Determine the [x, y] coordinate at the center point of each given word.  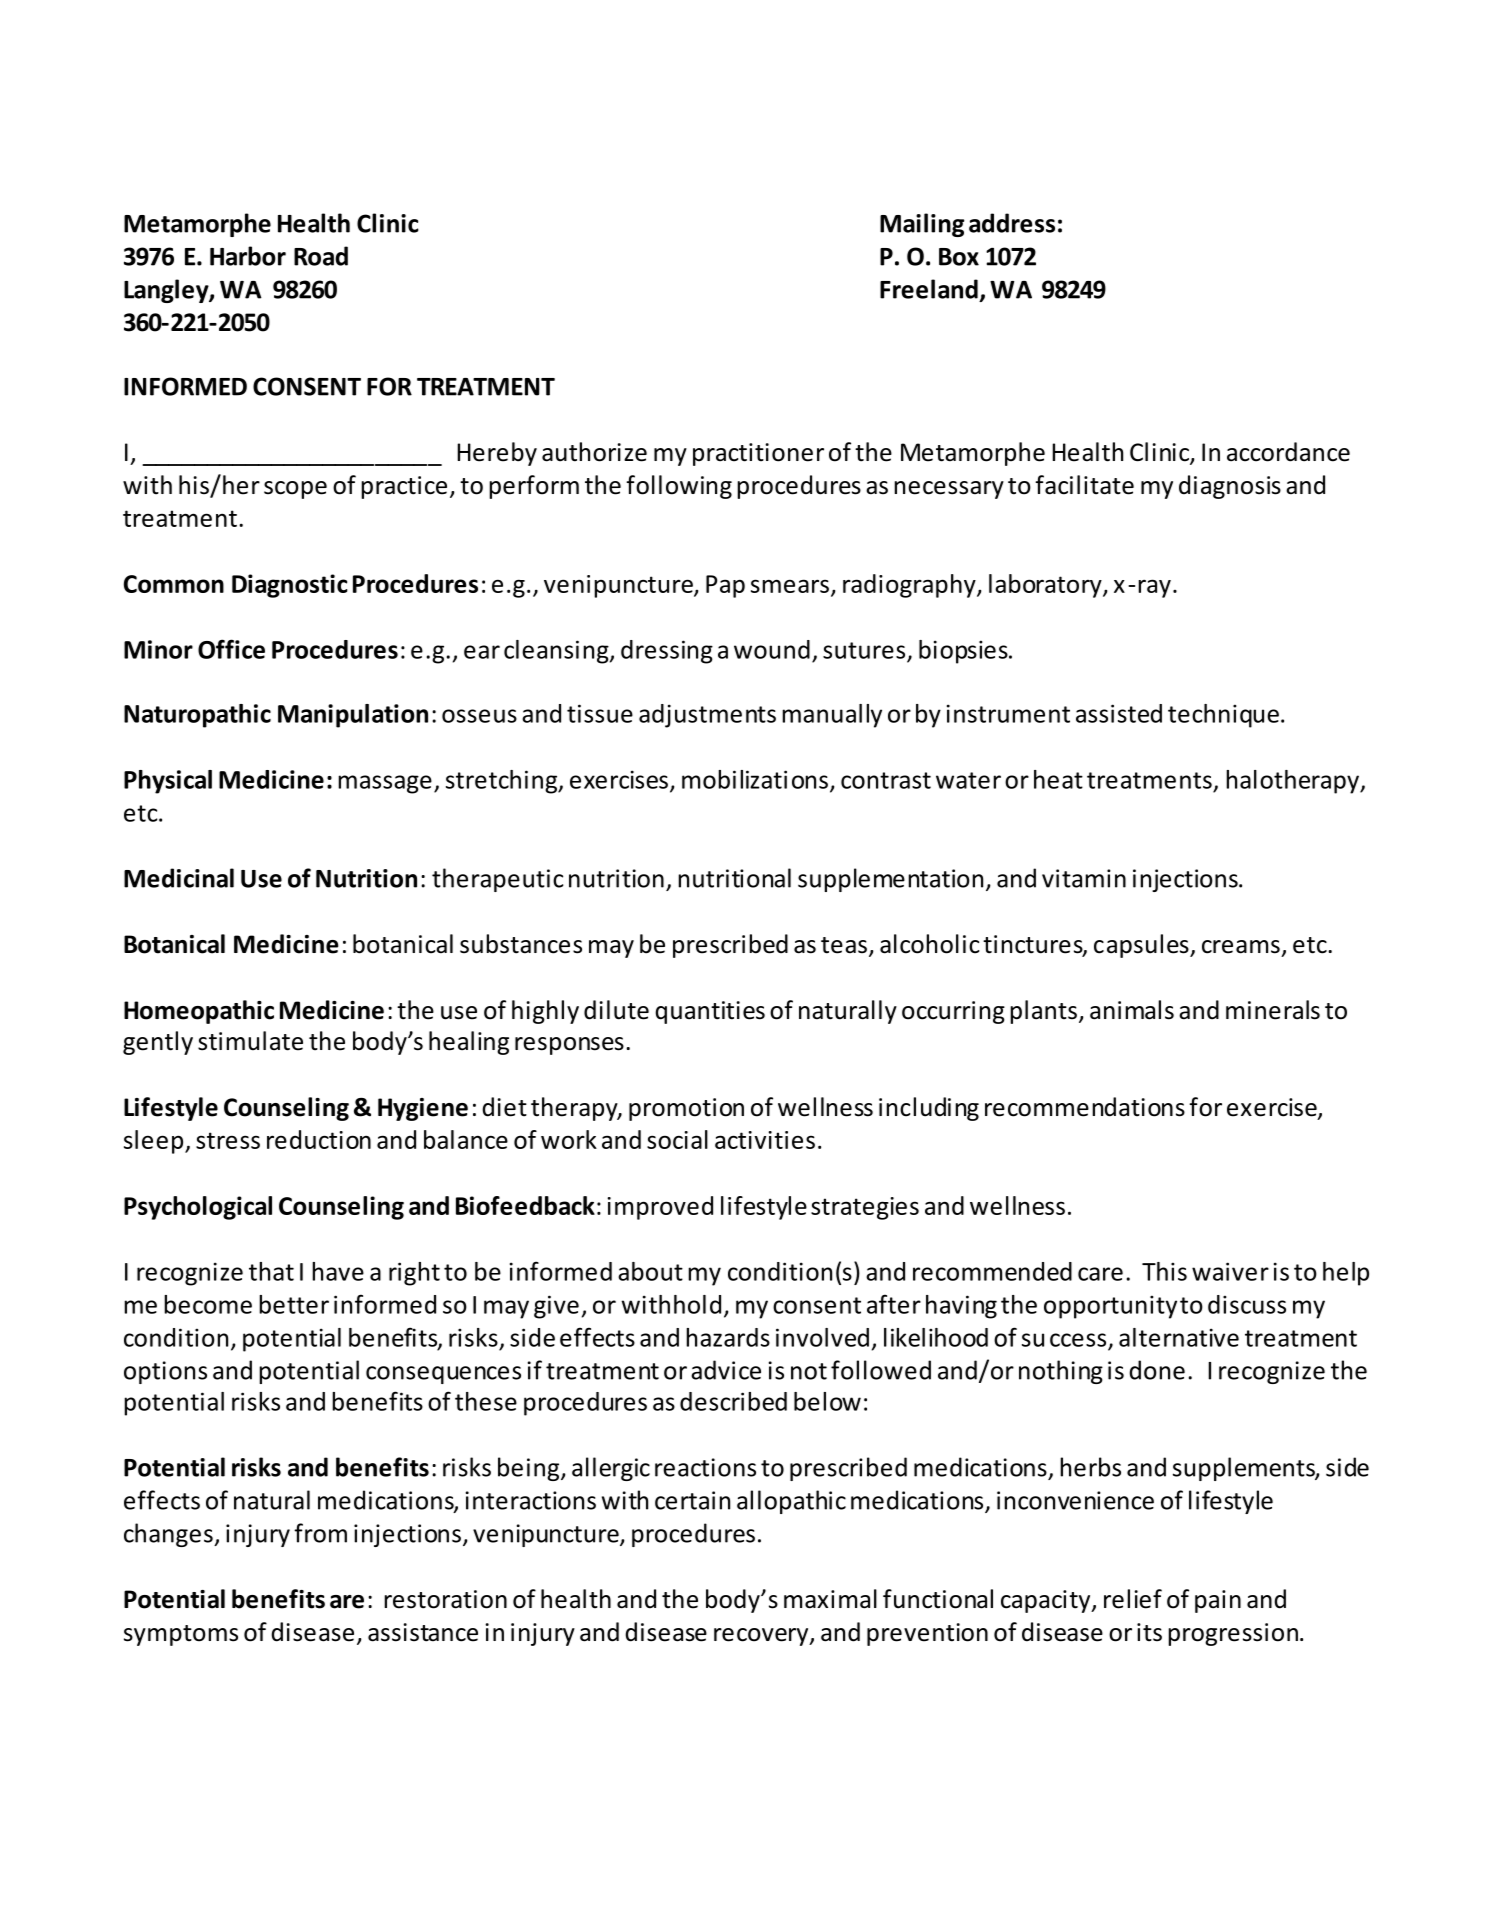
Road [321, 256]
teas [844, 945]
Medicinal [179, 878]
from [320, 1533]
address [1012, 223]
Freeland [929, 289]
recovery [762, 1637]
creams [1241, 947]
